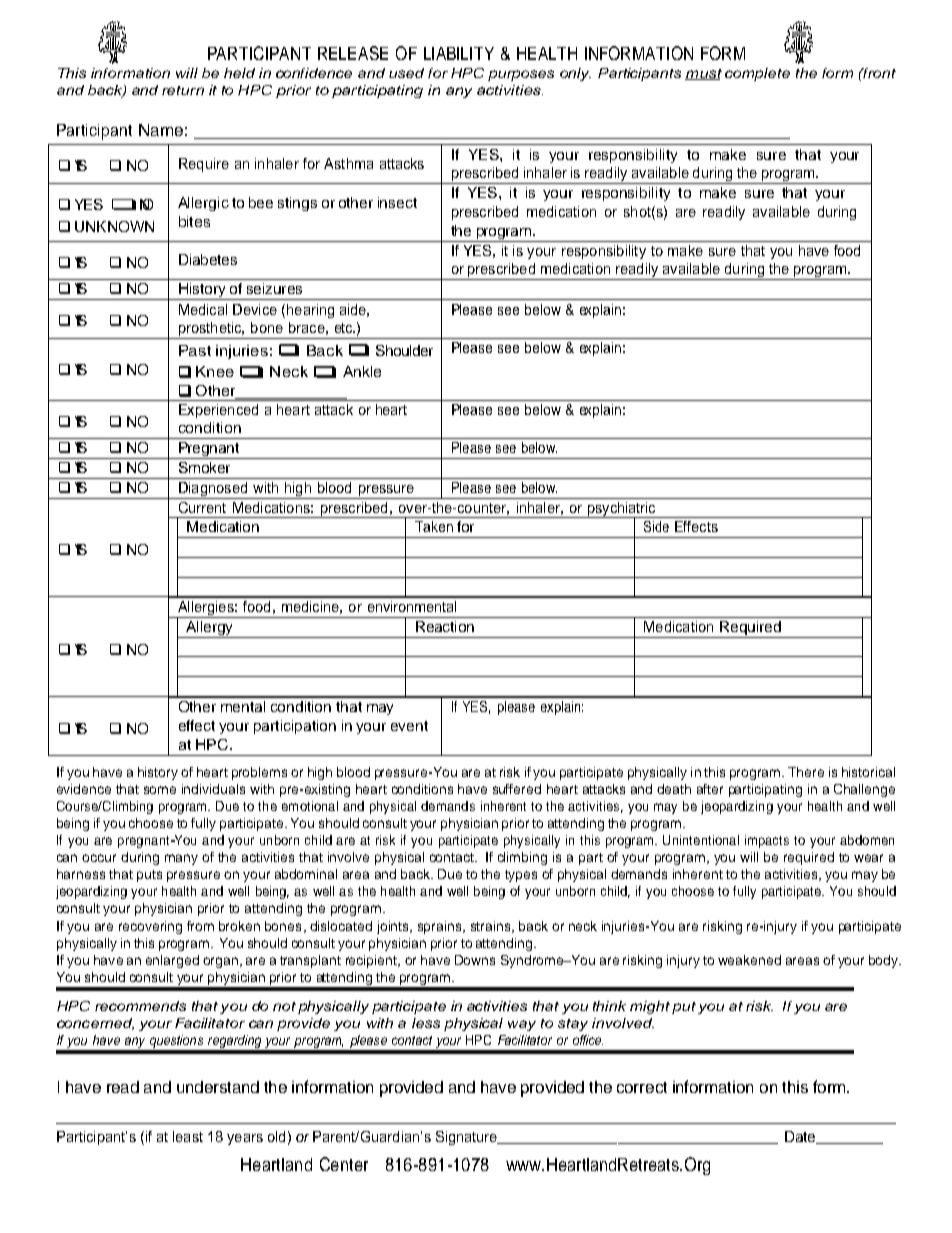  Describe the element at coordinates (188, 1136) in the screenshot. I see `least` at that location.
